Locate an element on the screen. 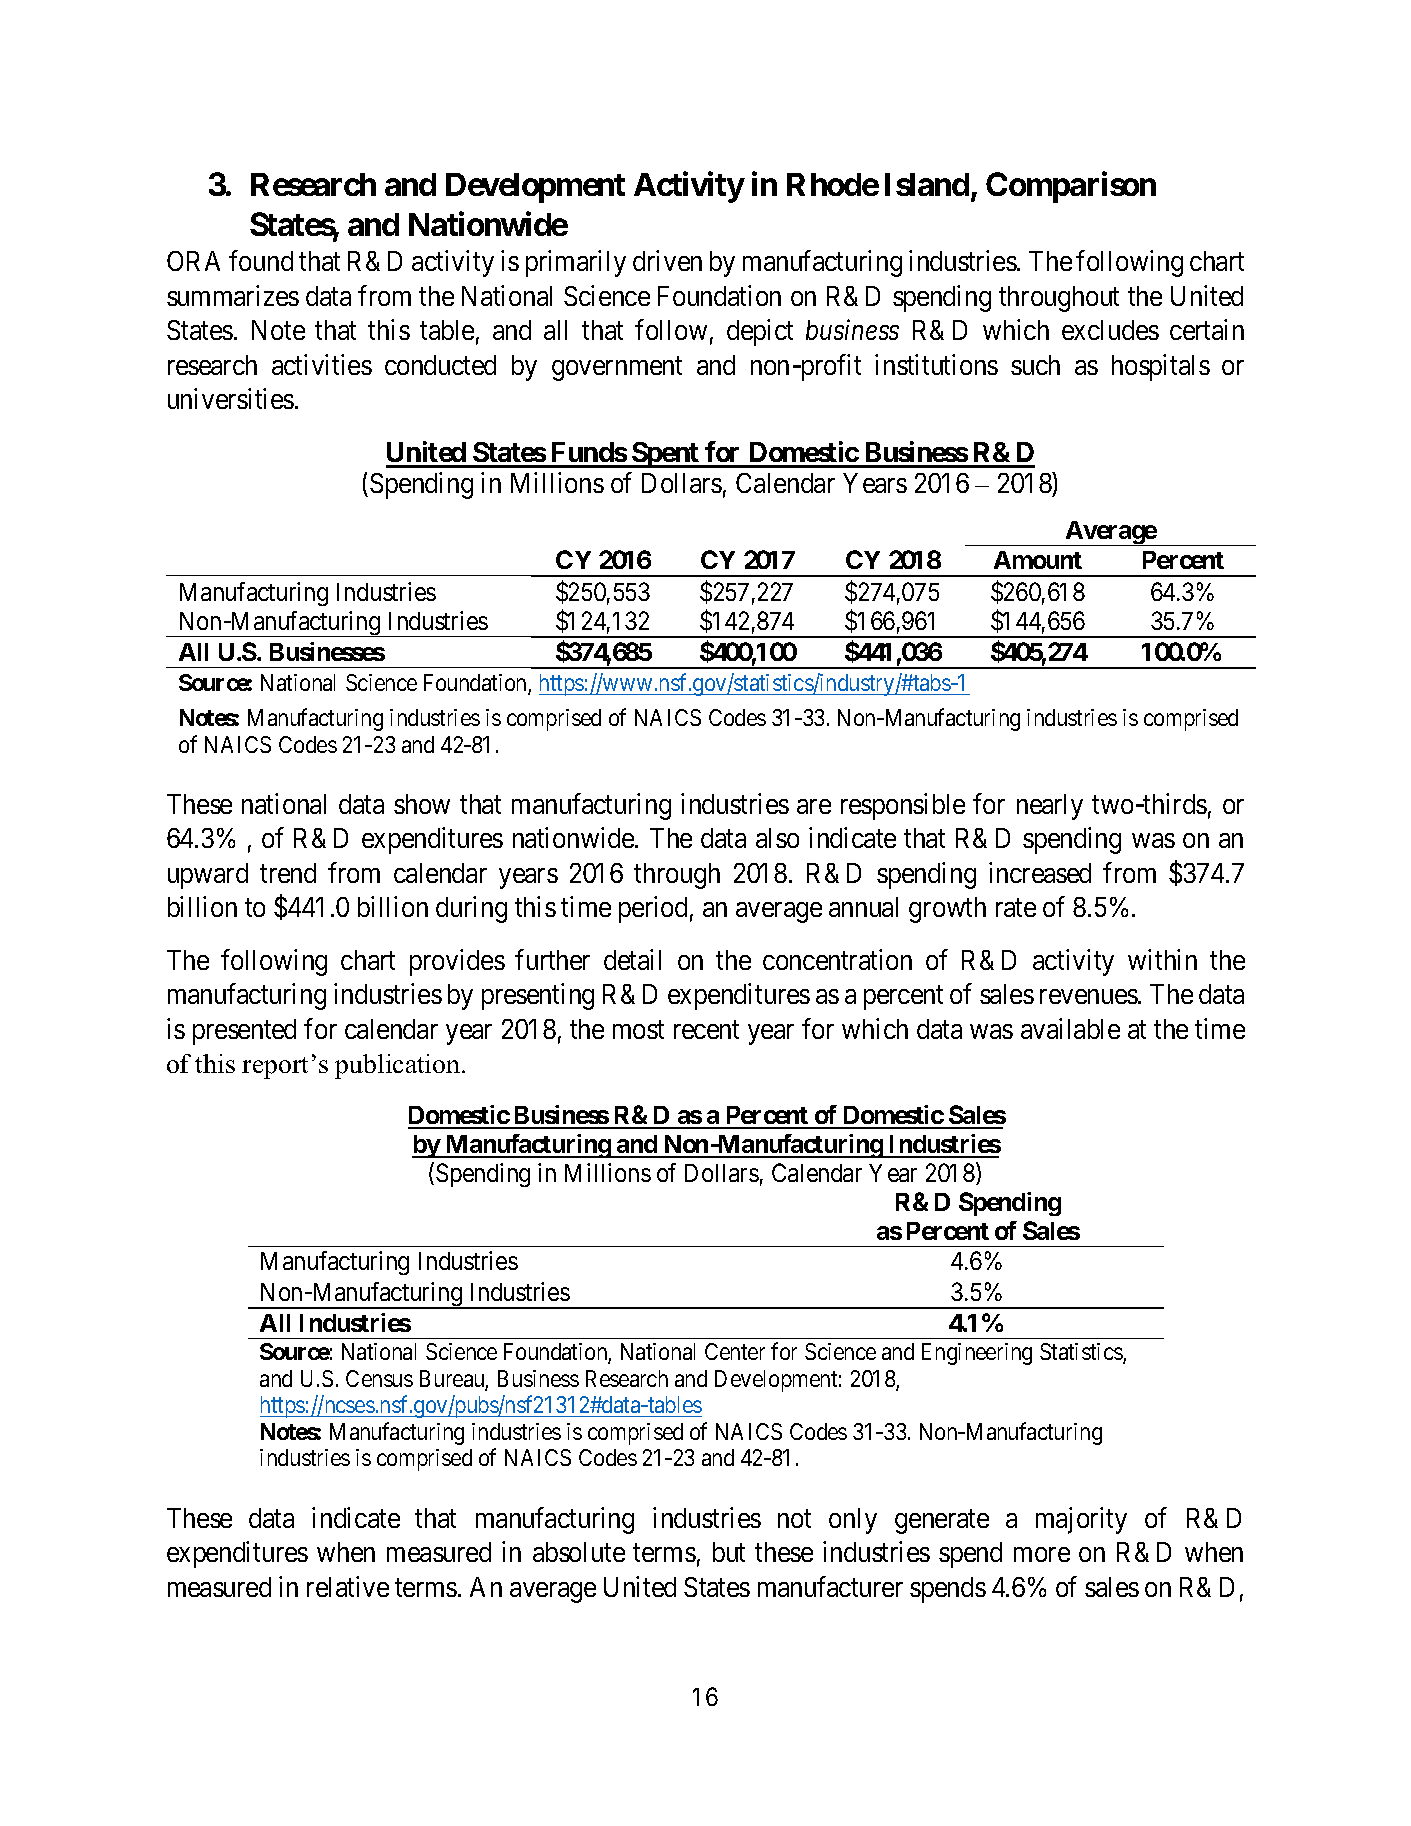 This screenshot has width=1411, height=1826. relative is located at coordinates (348, 1586).
